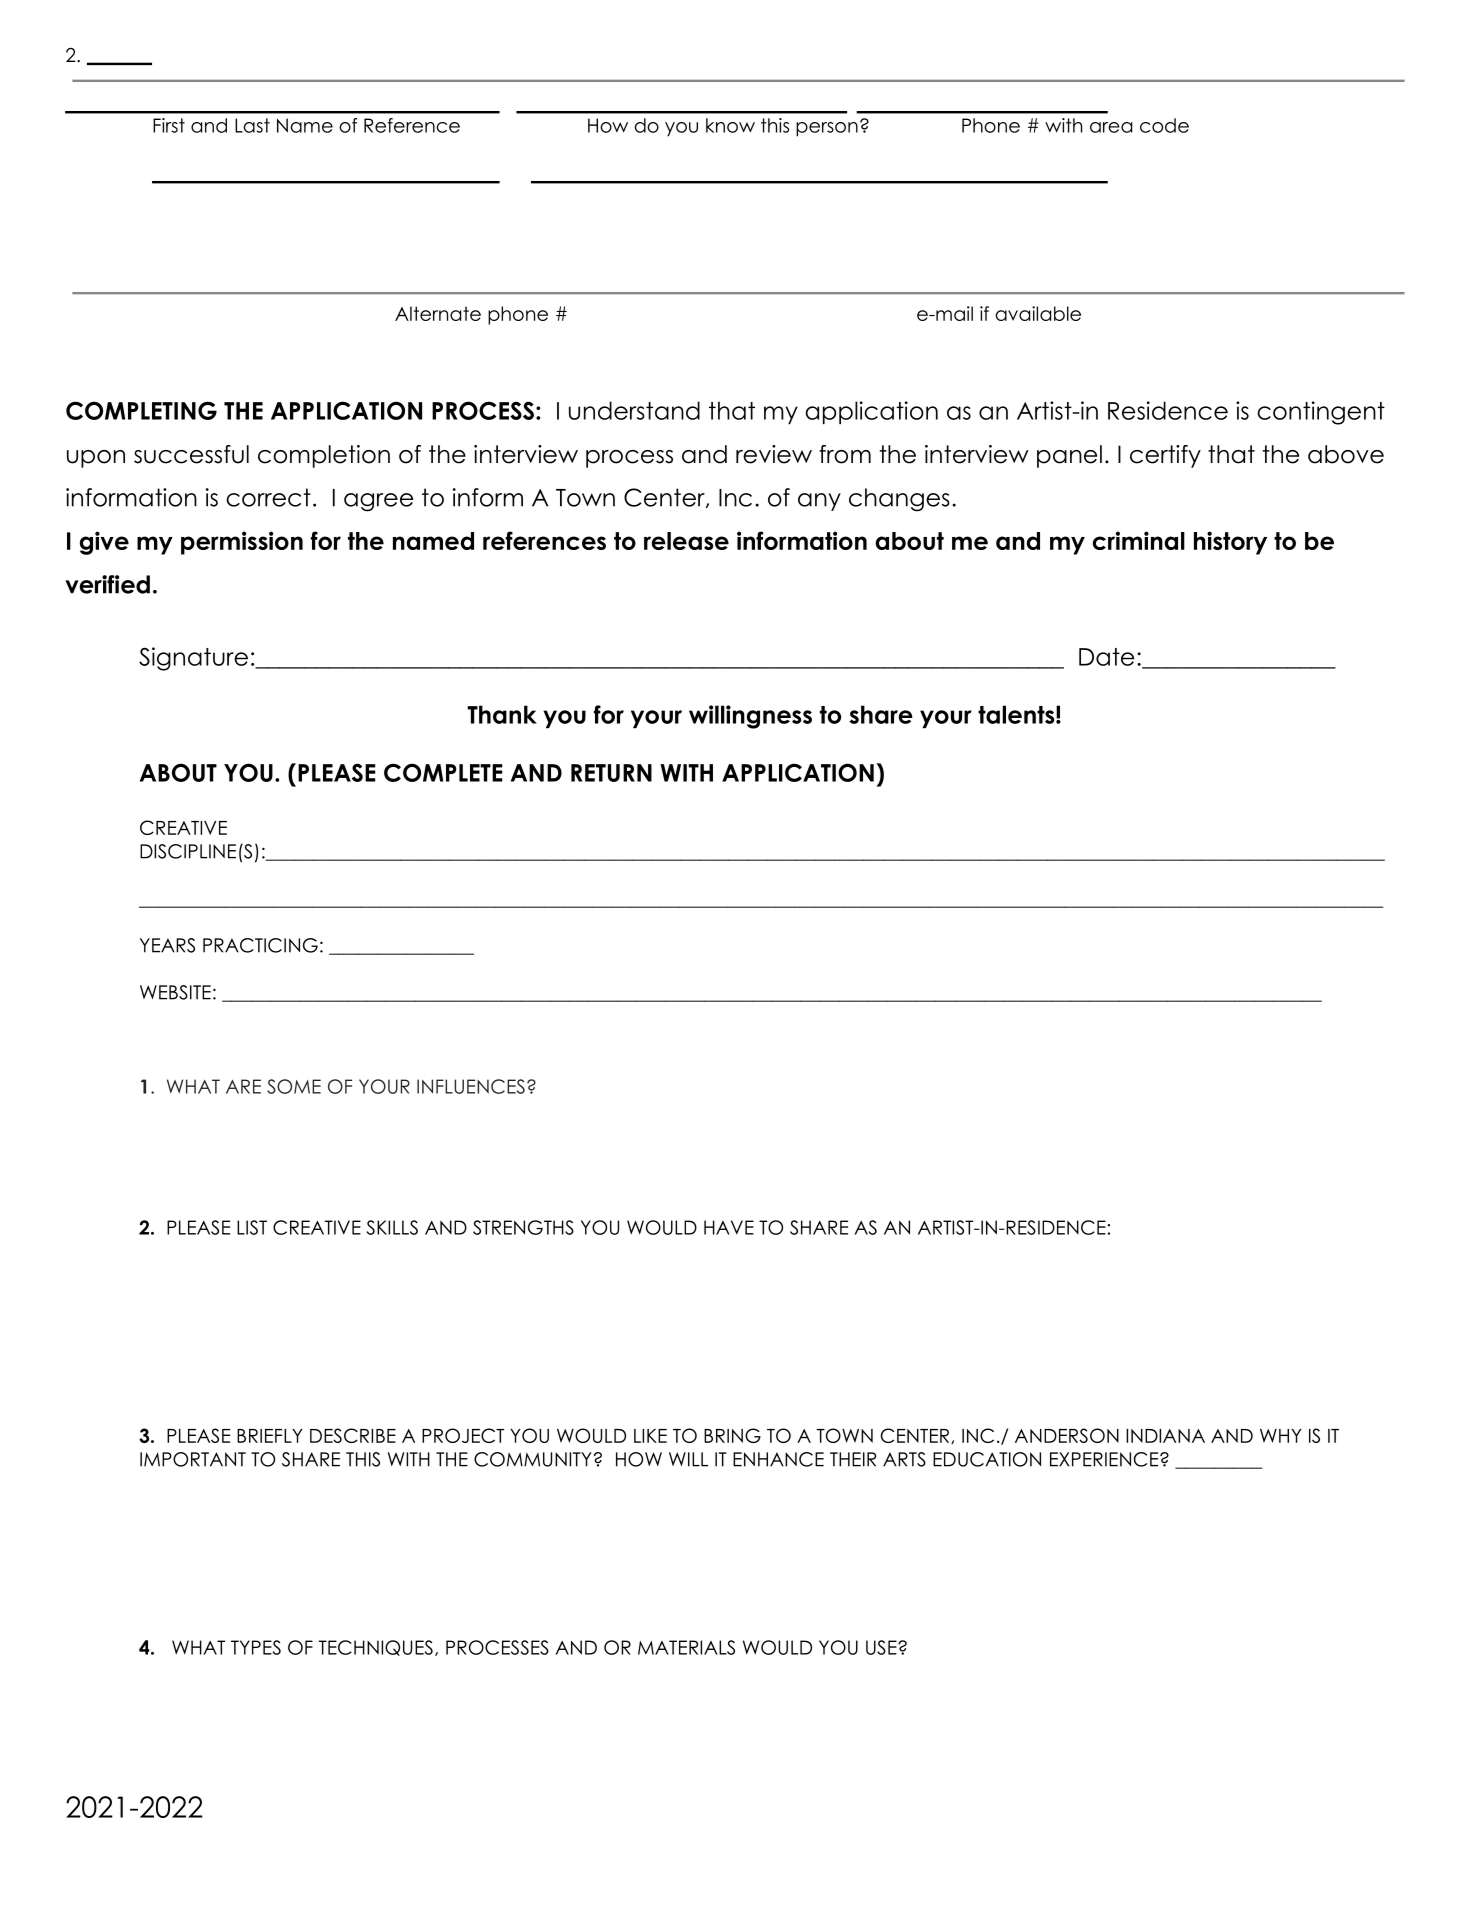 The image size is (1477, 1911). I want to click on INDIANA, so click(1165, 1436).
